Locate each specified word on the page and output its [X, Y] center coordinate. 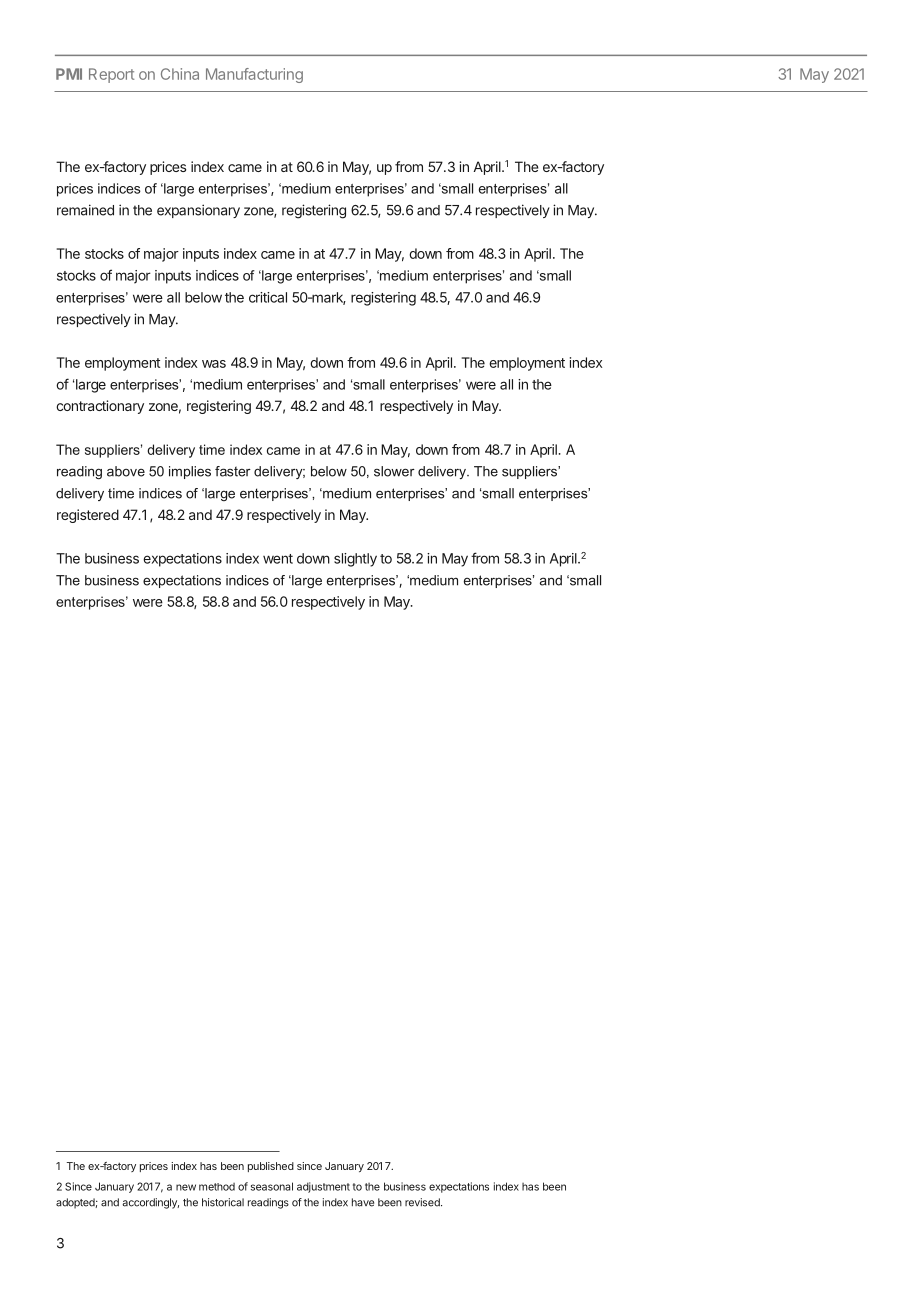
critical [268, 297]
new [186, 1187]
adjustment [323, 1187]
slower [394, 471]
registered [88, 516]
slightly [355, 560]
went [278, 559]
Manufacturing [254, 75]
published [271, 1167]
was [214, 364]
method [217, 1187]
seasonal [272, 1186]
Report [111, 75]
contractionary [100, 407]
